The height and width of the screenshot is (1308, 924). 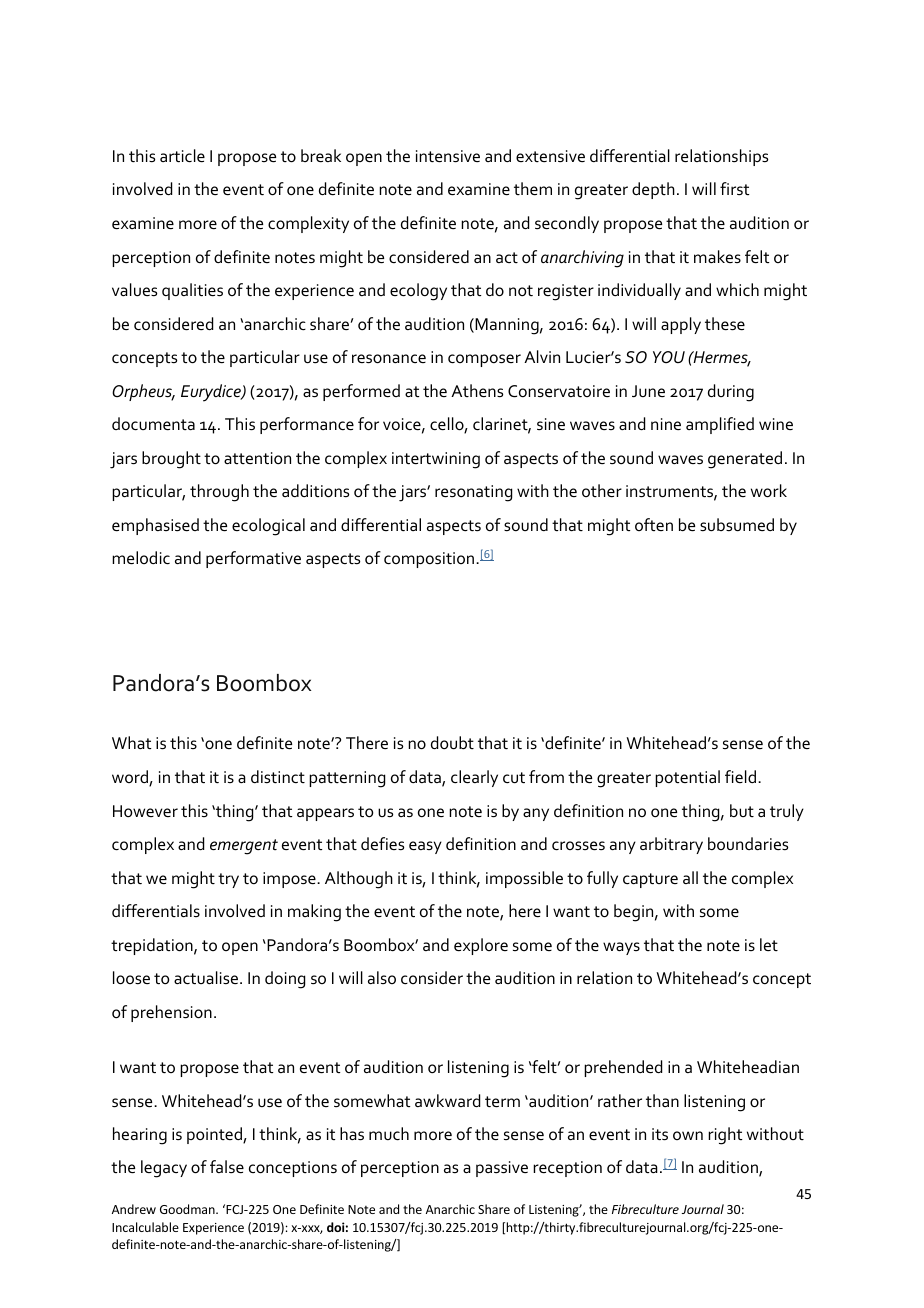 I want to click on resonating, so click(x=473, y=493).
